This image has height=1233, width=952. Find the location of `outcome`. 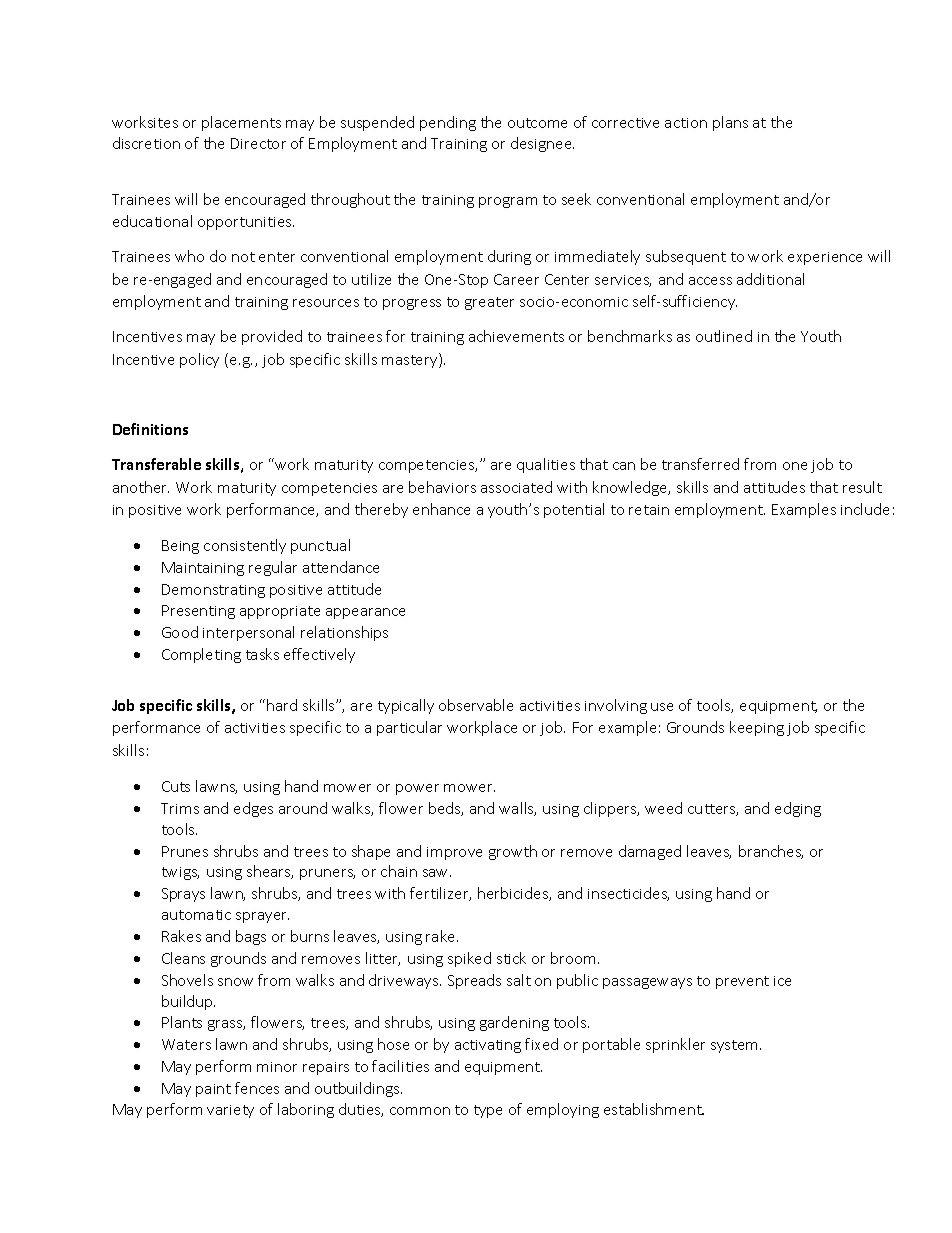

outcome is located at coordinates (537, 123).
